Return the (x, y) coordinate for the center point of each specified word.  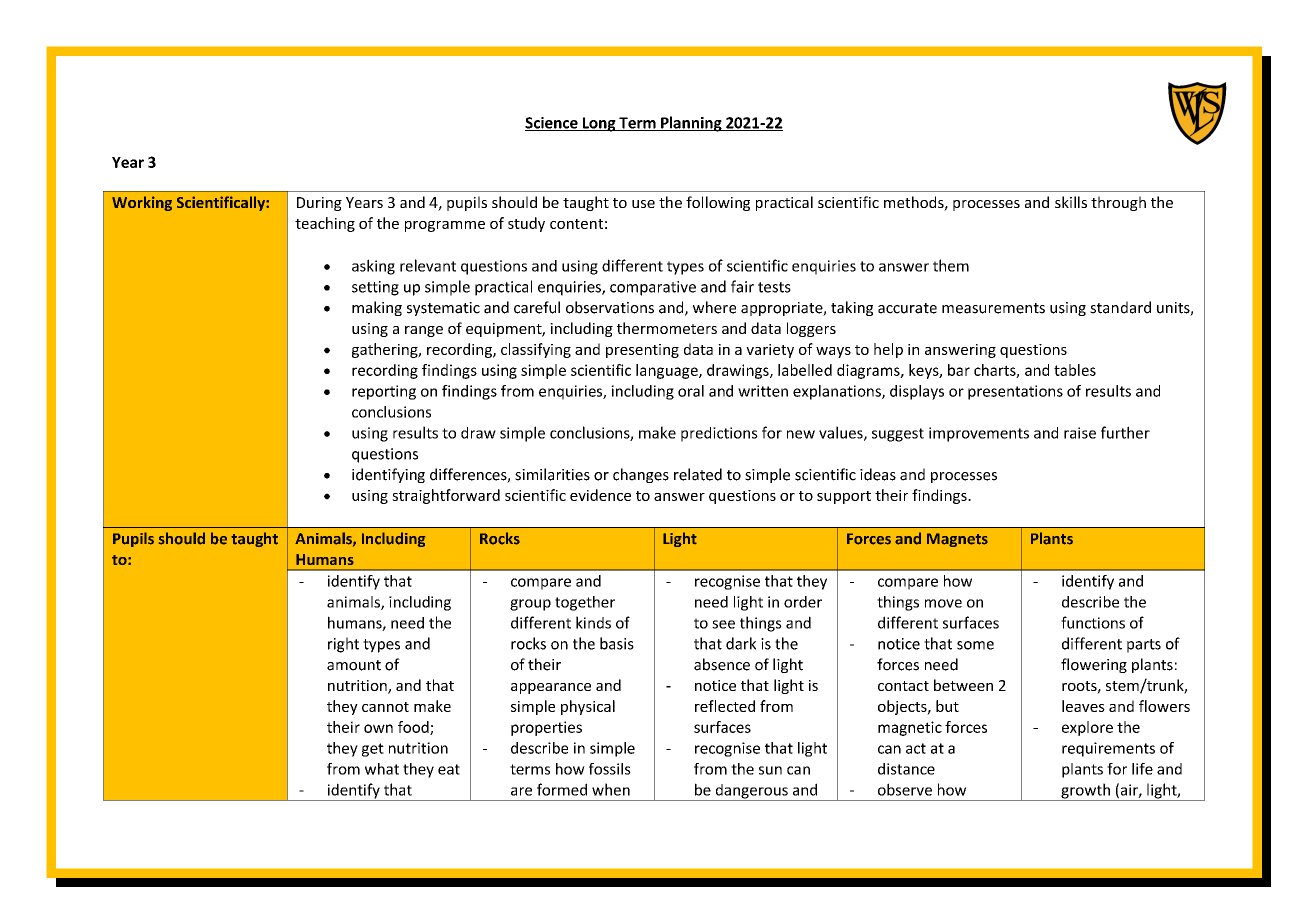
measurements (993, 308)
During (319, 204)
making (377, 308)
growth (1085, 792)
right (343, 645)
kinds (593, 622)
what (382, 769)
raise (1080, 433)
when (611, 789)
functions (1093, 622)
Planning (691, 124)
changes (641, 475)
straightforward (446, 496)
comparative (653, 288)
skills (1071, 202)
